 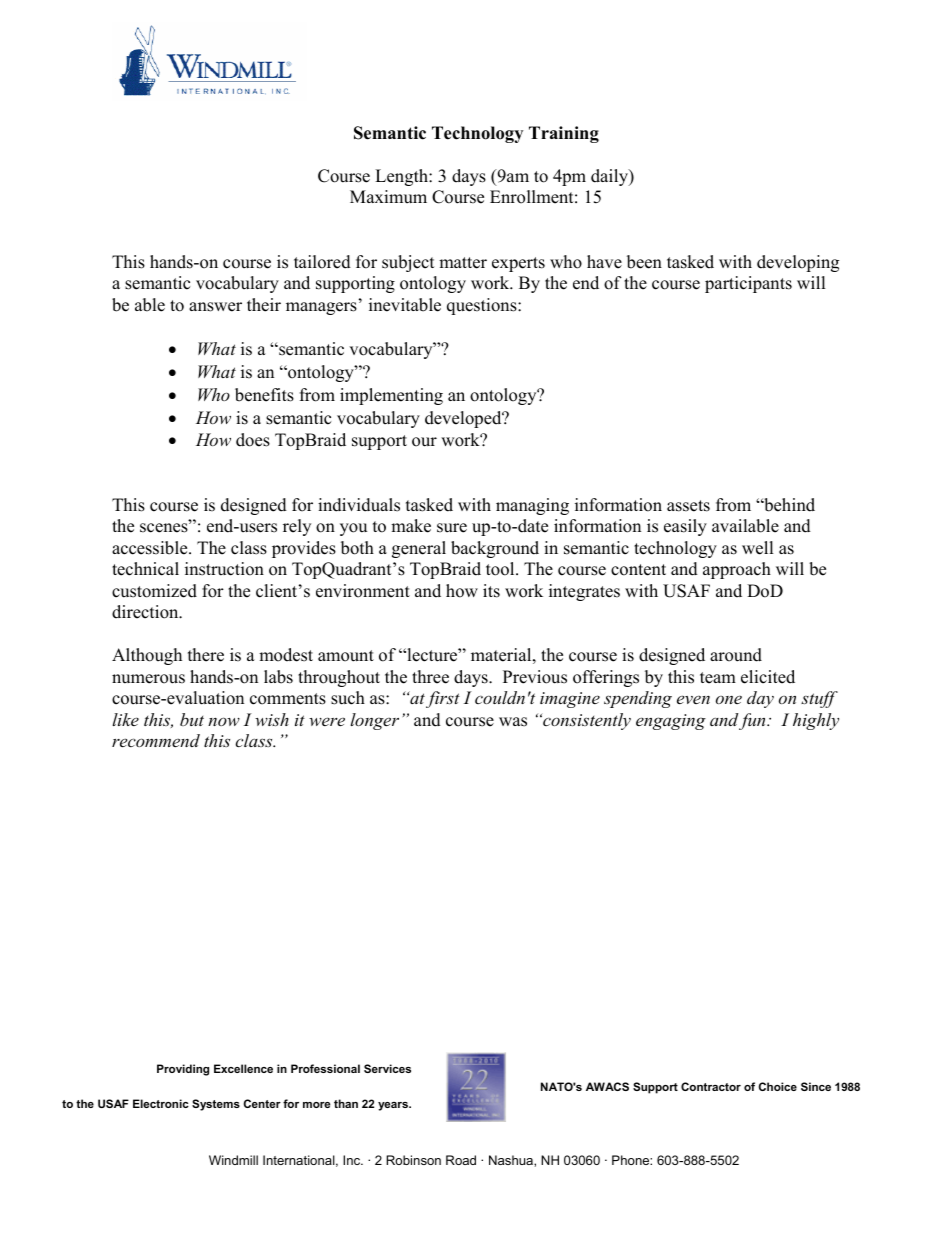 I want to click on Length, so click(x=402, y=177).
